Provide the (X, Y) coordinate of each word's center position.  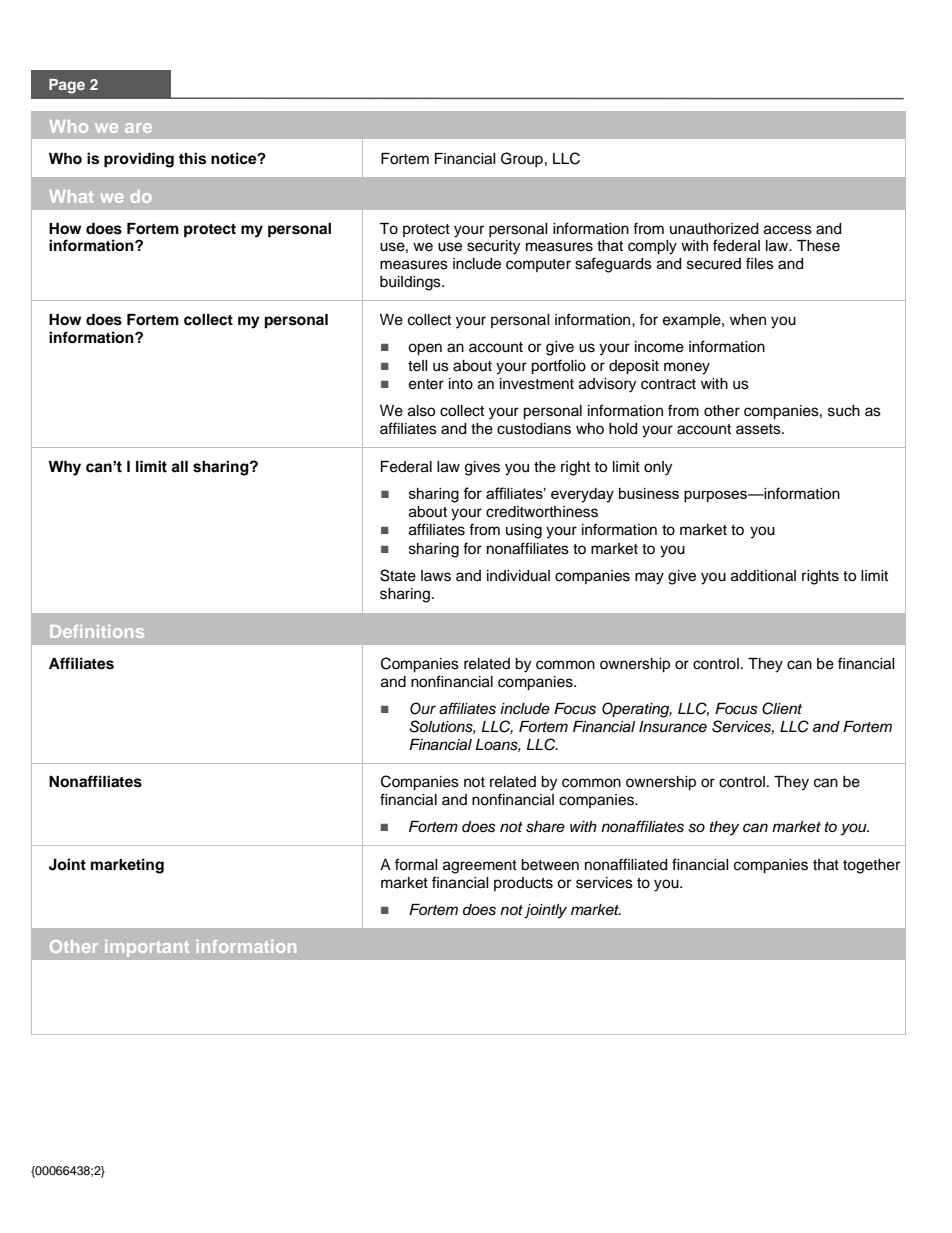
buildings (411, 283)
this (192, 158)
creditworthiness (542, 512)
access (788, 230)
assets (759, 429)
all (179, 467)
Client (782, 708)
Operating (637, 710)
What (71, 196)
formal (416, 864)
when (748, 320)
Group (522, 159)
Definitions (97, 631)
